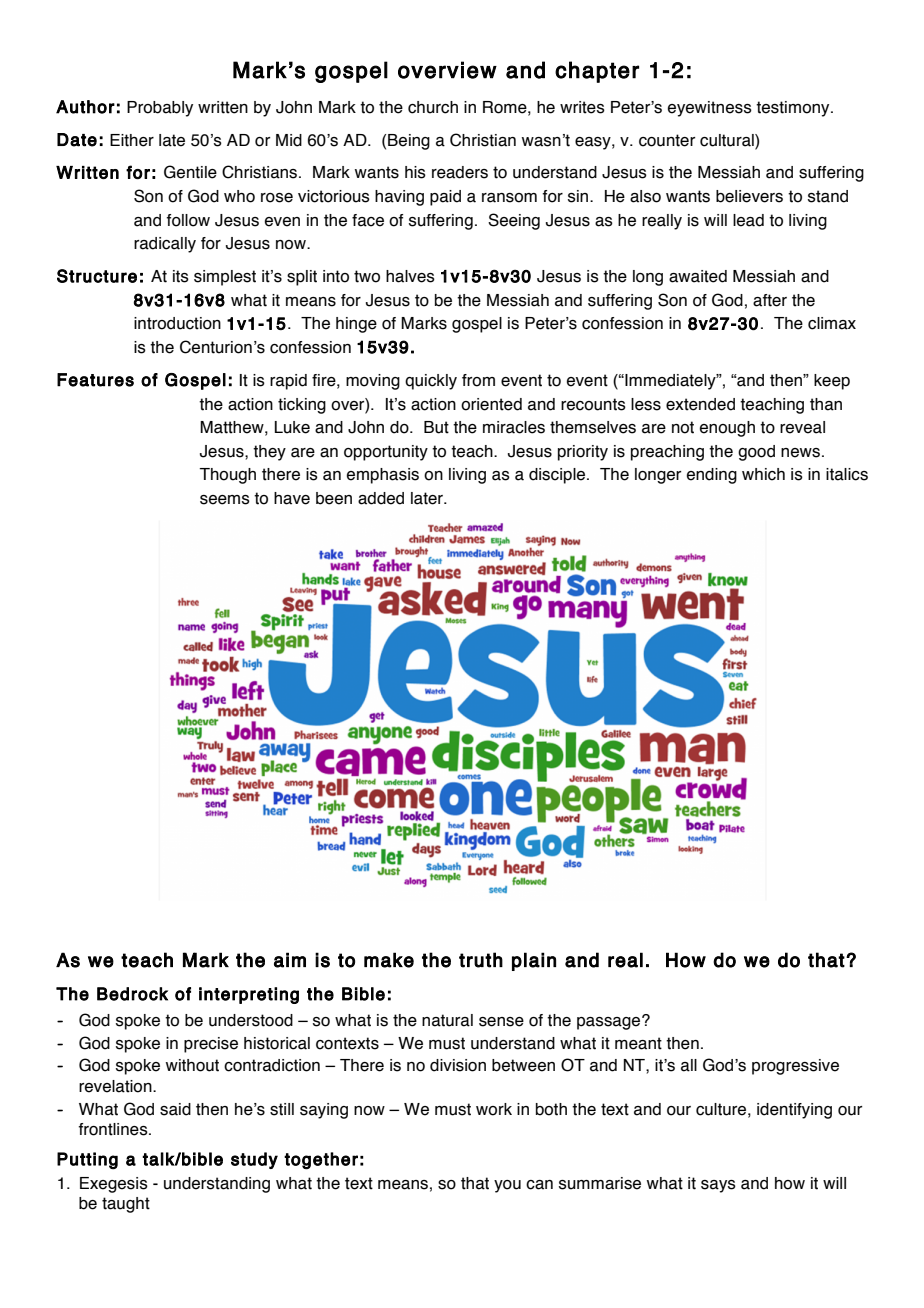  What do you see at coordinates (481, 960) in the page?
I see `truth` at bounding box center [481, 960].
